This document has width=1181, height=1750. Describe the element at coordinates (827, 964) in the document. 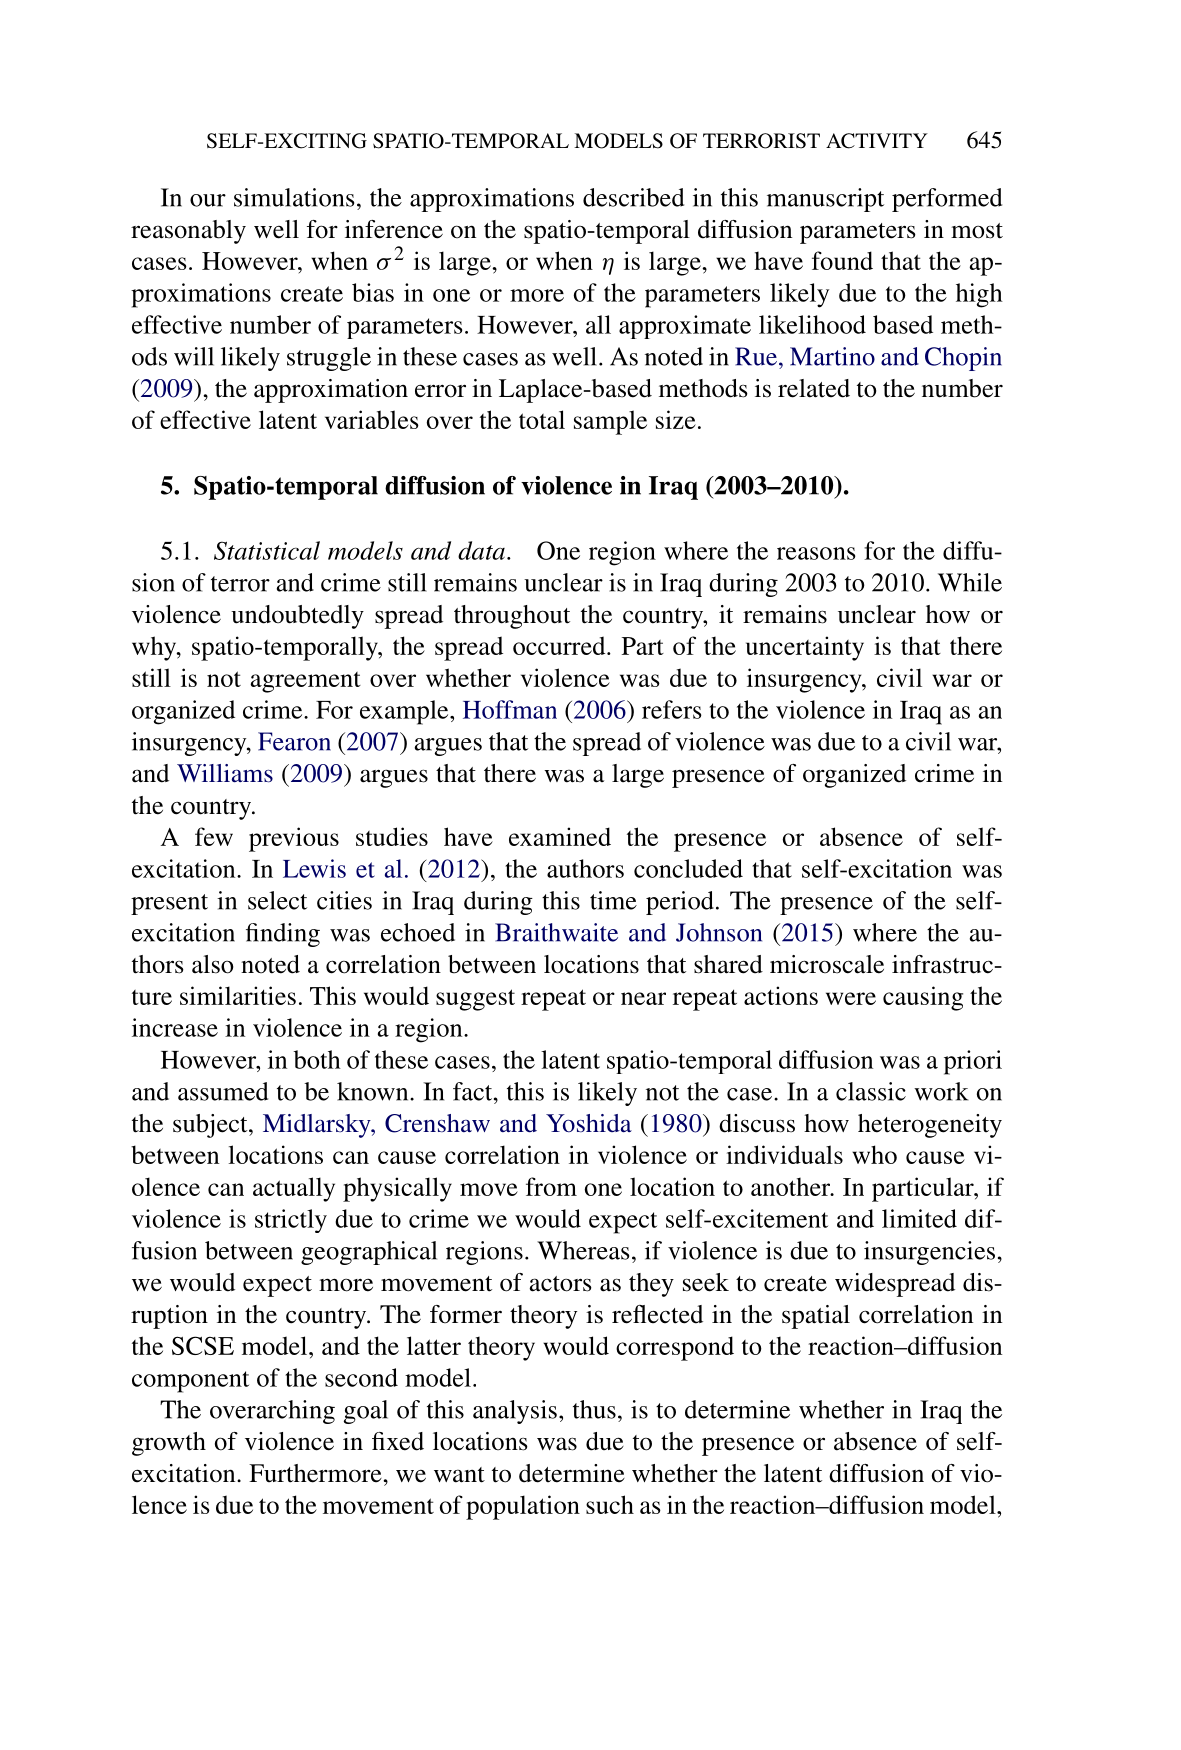

I see `microscale` at that location.
